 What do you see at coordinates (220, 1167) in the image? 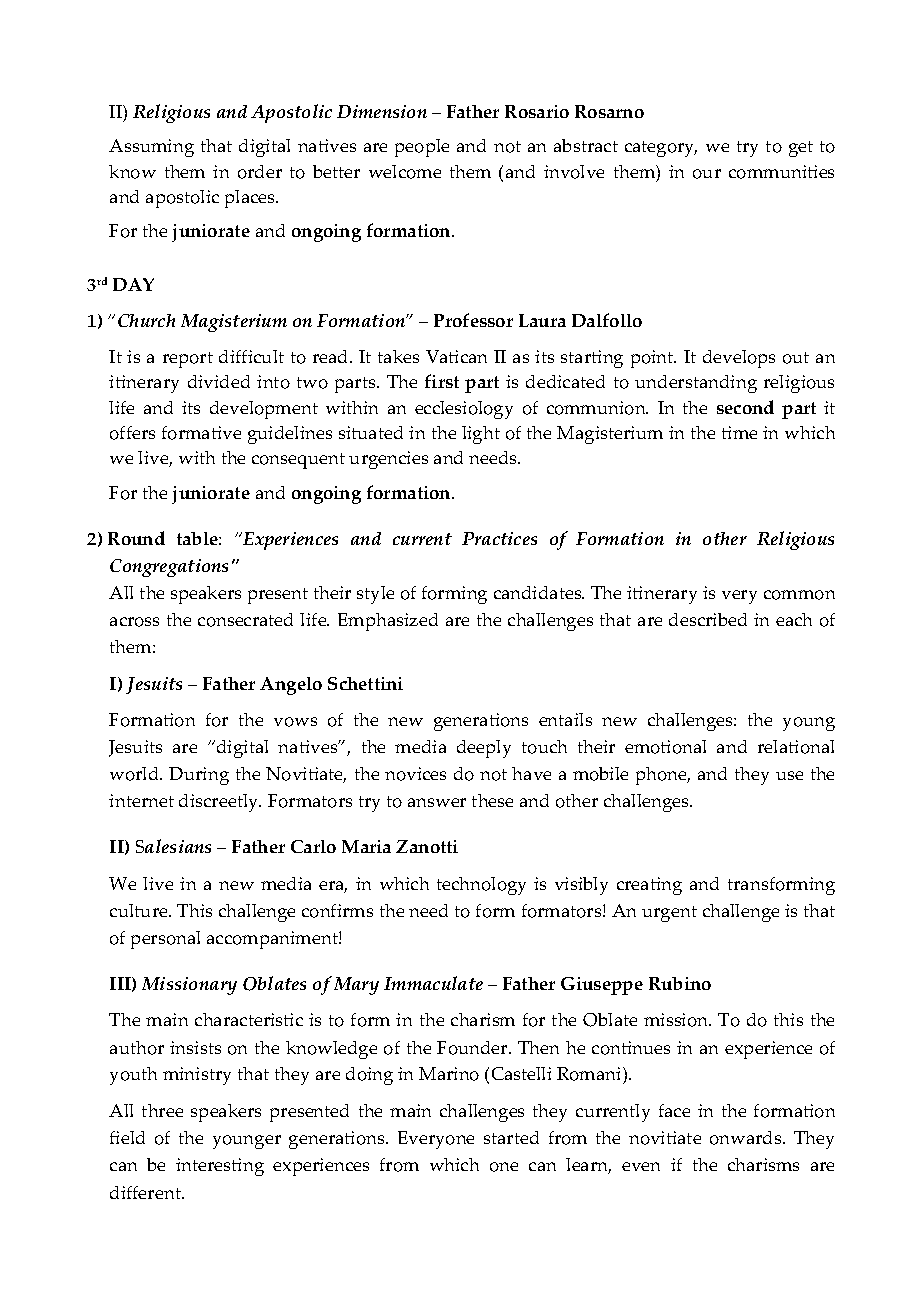
I see `interesting` at bounding box center [220, 1167].
